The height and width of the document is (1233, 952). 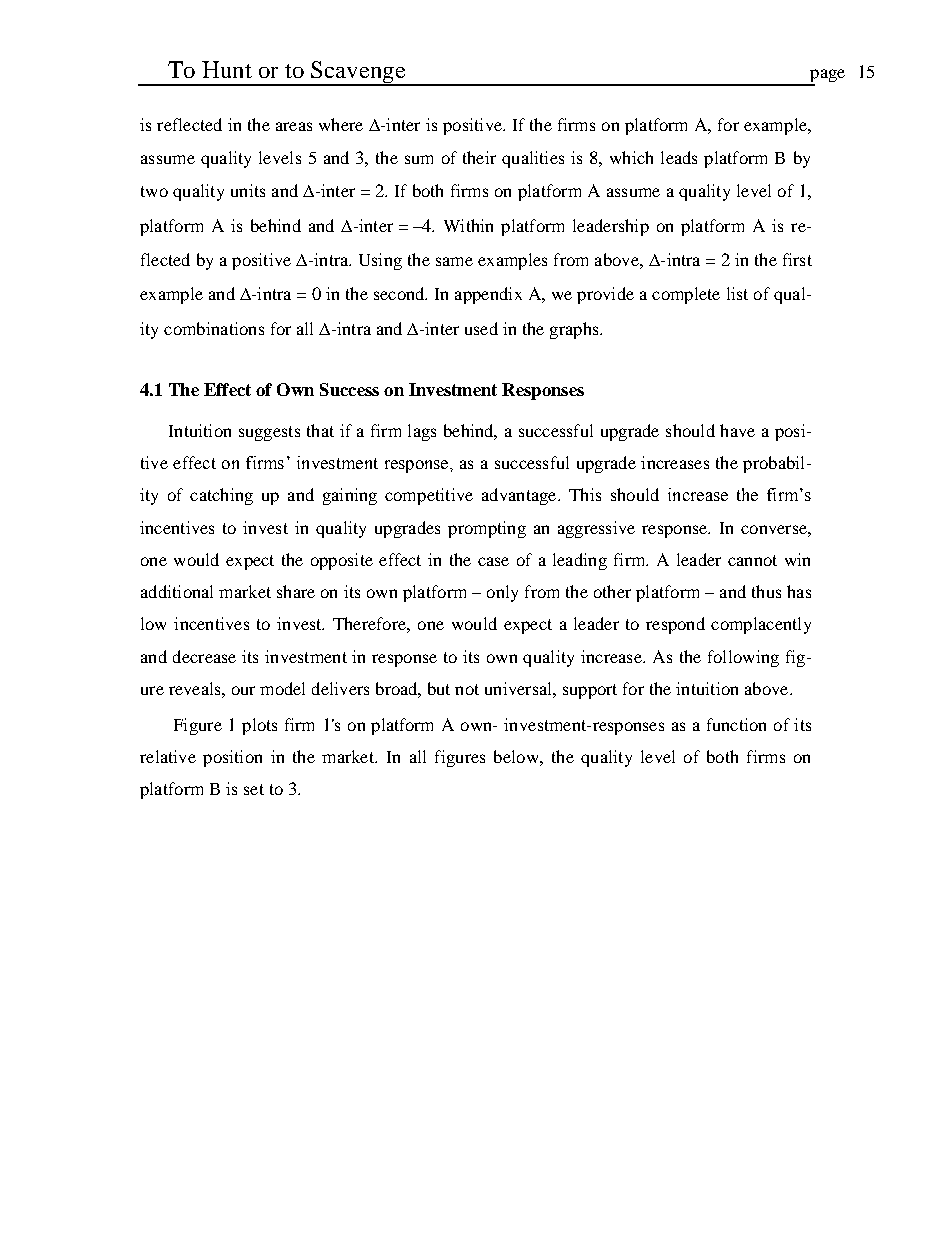 What do you see at coordinates (752, 560) in the document?
I see `cannot` at bounding box center [752, 560].
